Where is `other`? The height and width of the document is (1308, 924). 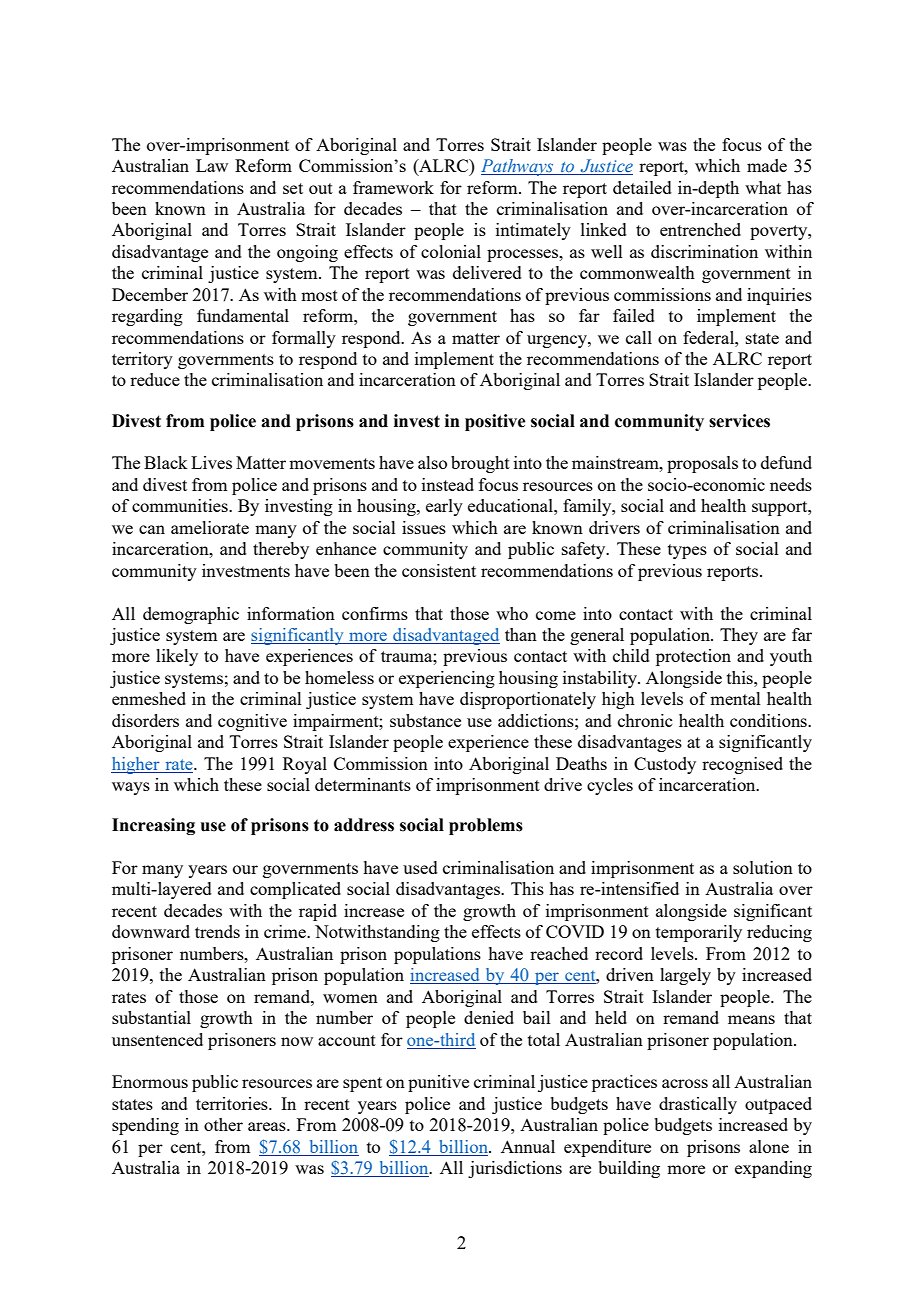
other is located at coordinates (223, 1124).
